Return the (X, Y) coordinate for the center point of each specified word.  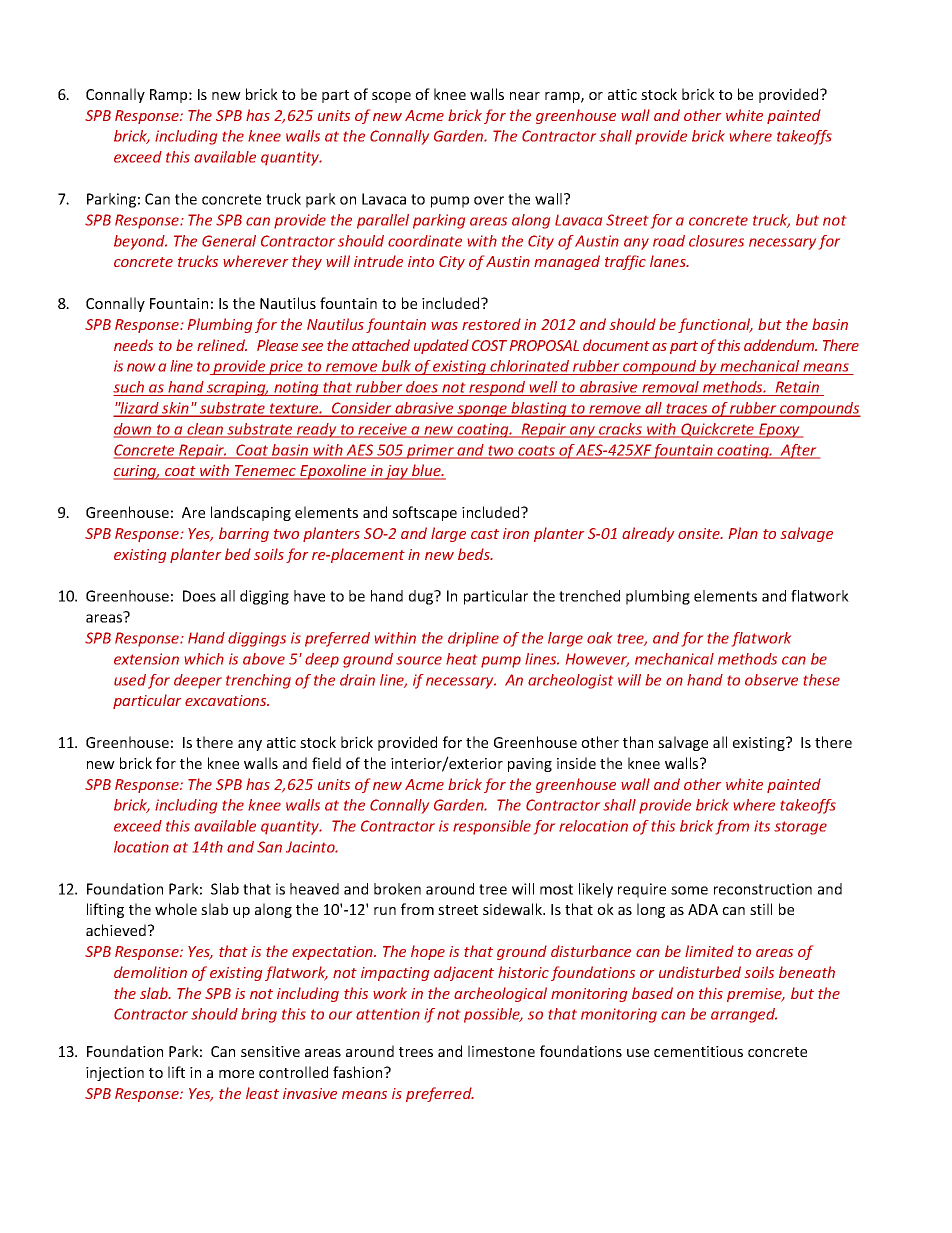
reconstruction (763, 889)
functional (715, 325)
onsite (700, 533)
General (229, 241)
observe (771, 680)
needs (133, 345)
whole (176, 909)
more (236, 1074)
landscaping (251, 513)
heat (461, 659)
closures (716, 241)
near (525, 96)
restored (491, 324)
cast (485, 534)
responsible (492, 827)
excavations (227, 700)
